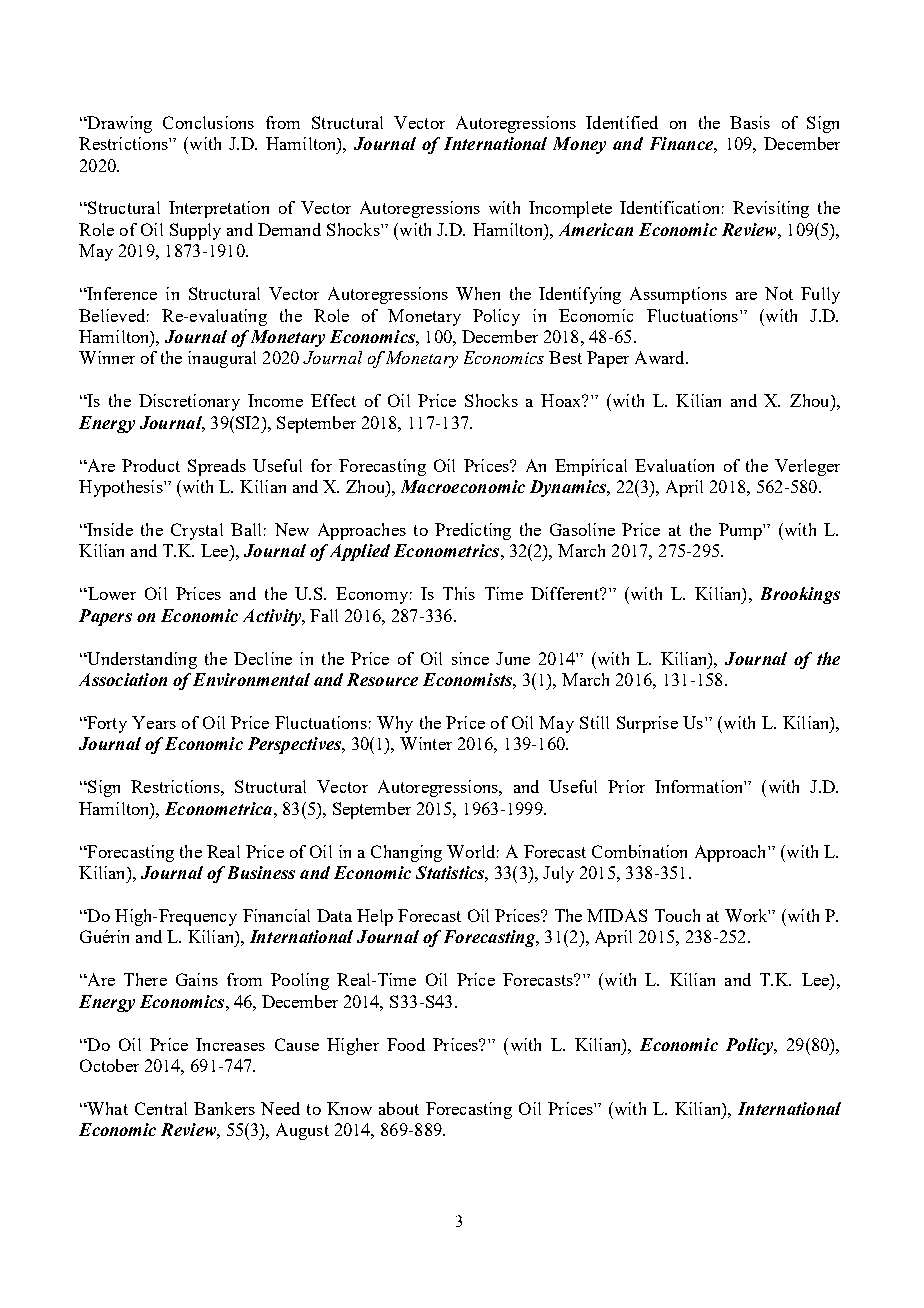 The width and height of the screenshot is (924, 1308). I want to click on Brookings, so click(800, 595).
